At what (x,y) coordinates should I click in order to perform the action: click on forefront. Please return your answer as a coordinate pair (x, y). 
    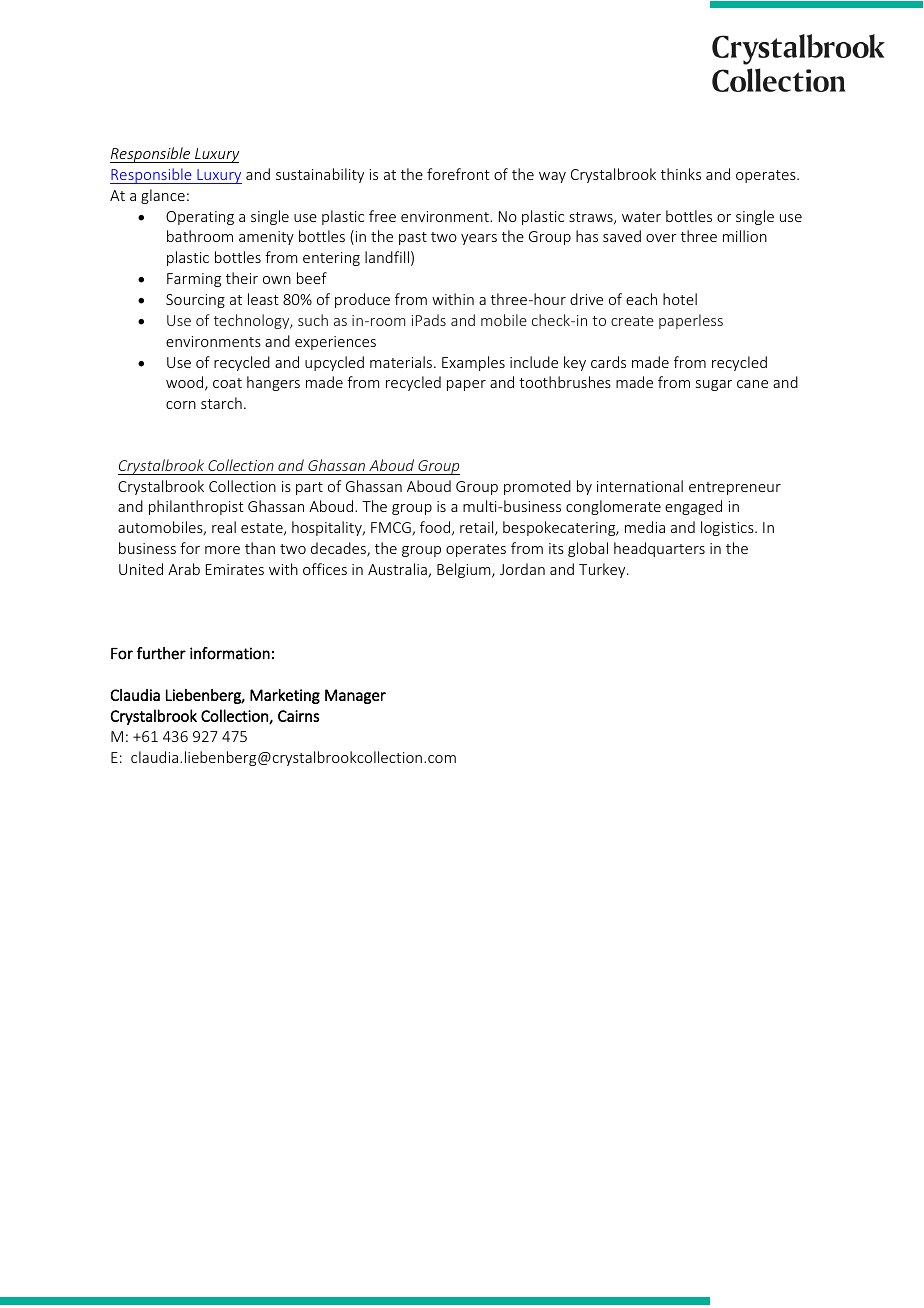
    Looking at the image, I should click on (458, 174).
